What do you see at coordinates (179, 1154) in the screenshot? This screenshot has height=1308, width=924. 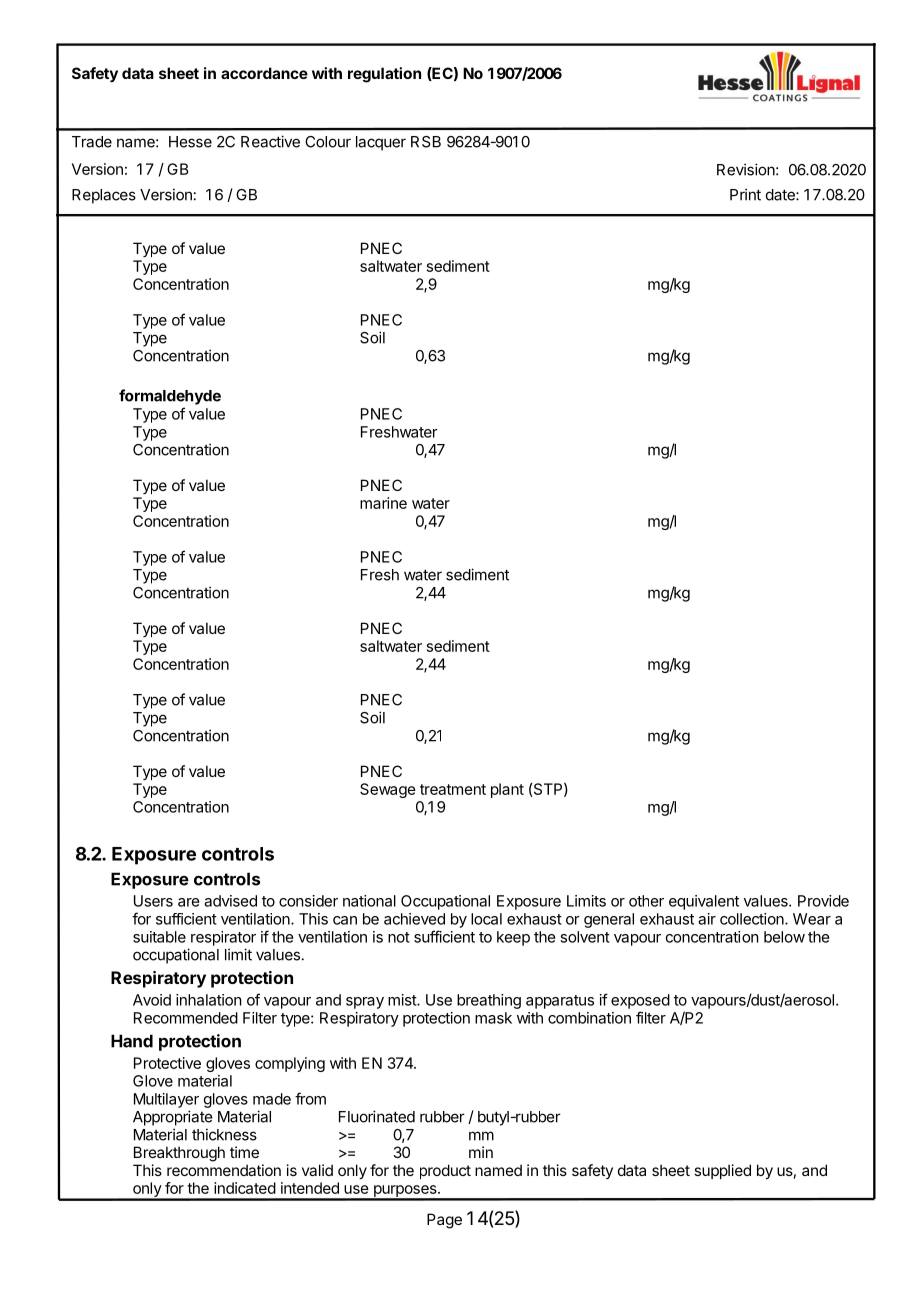 I see `Breakthrough` at bounding box center [179, 1154].
